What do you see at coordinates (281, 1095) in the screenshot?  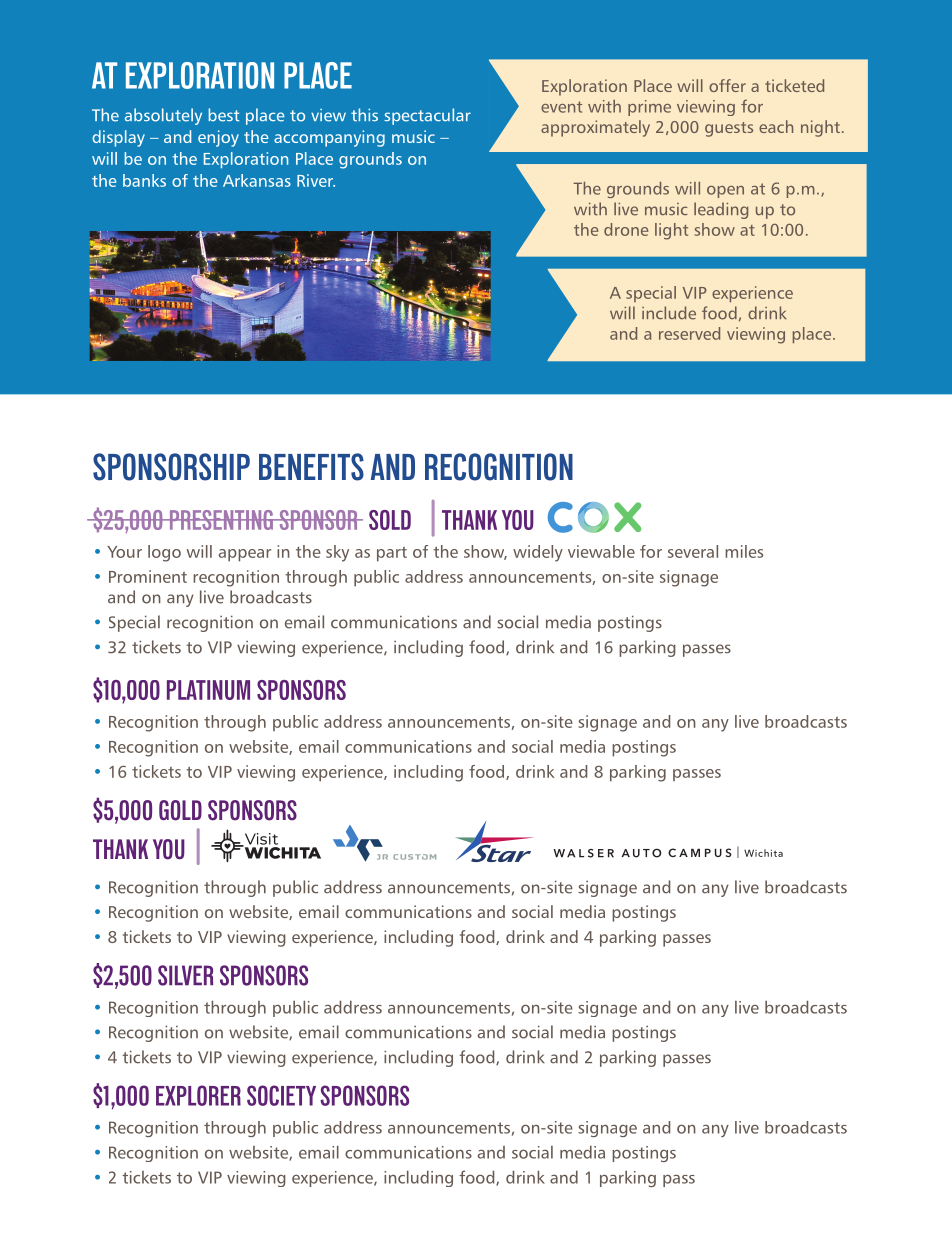 I see `SOCIETY` at bounding box center [281, 1095].
